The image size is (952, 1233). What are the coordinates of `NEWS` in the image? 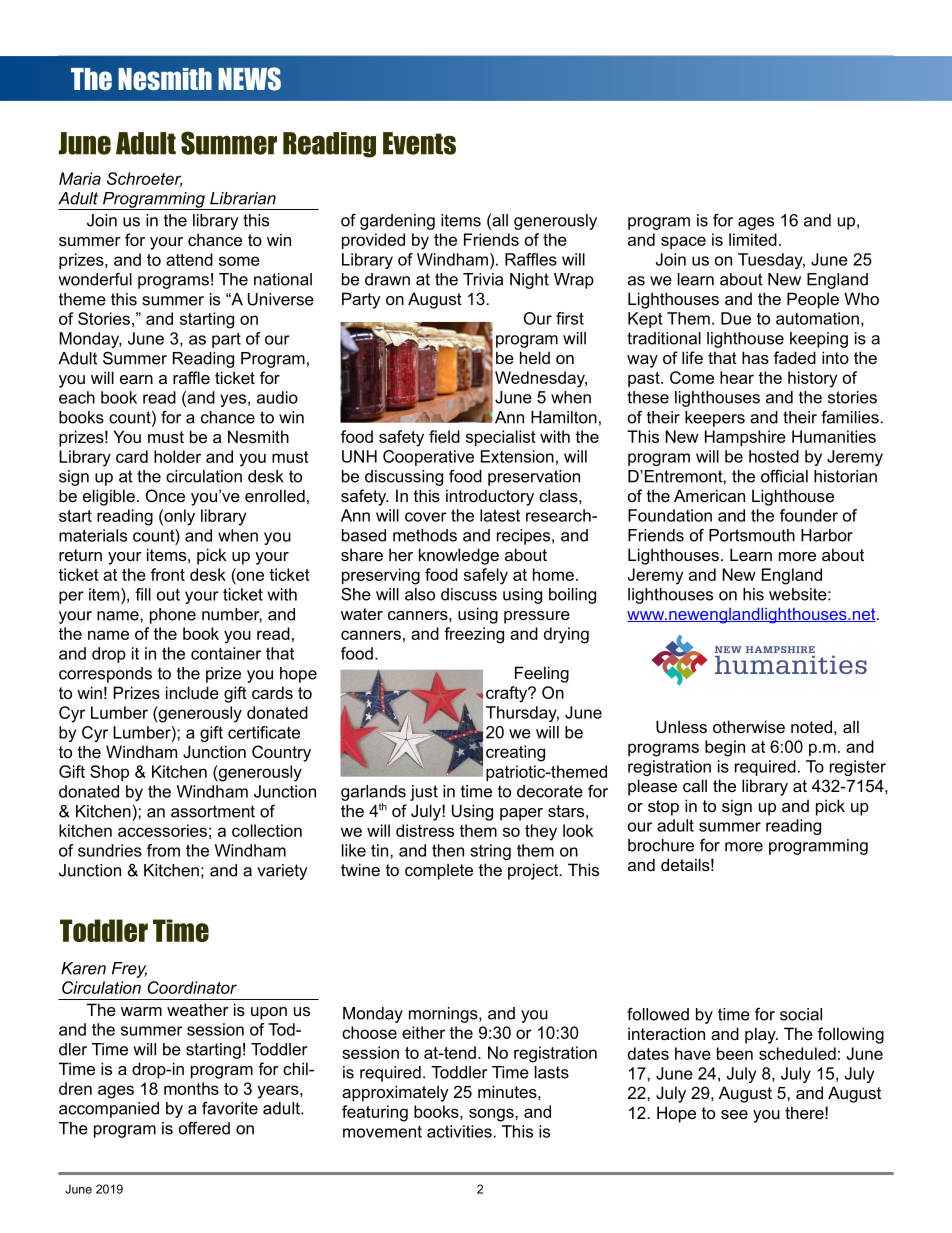 It's located at (249, 79).
